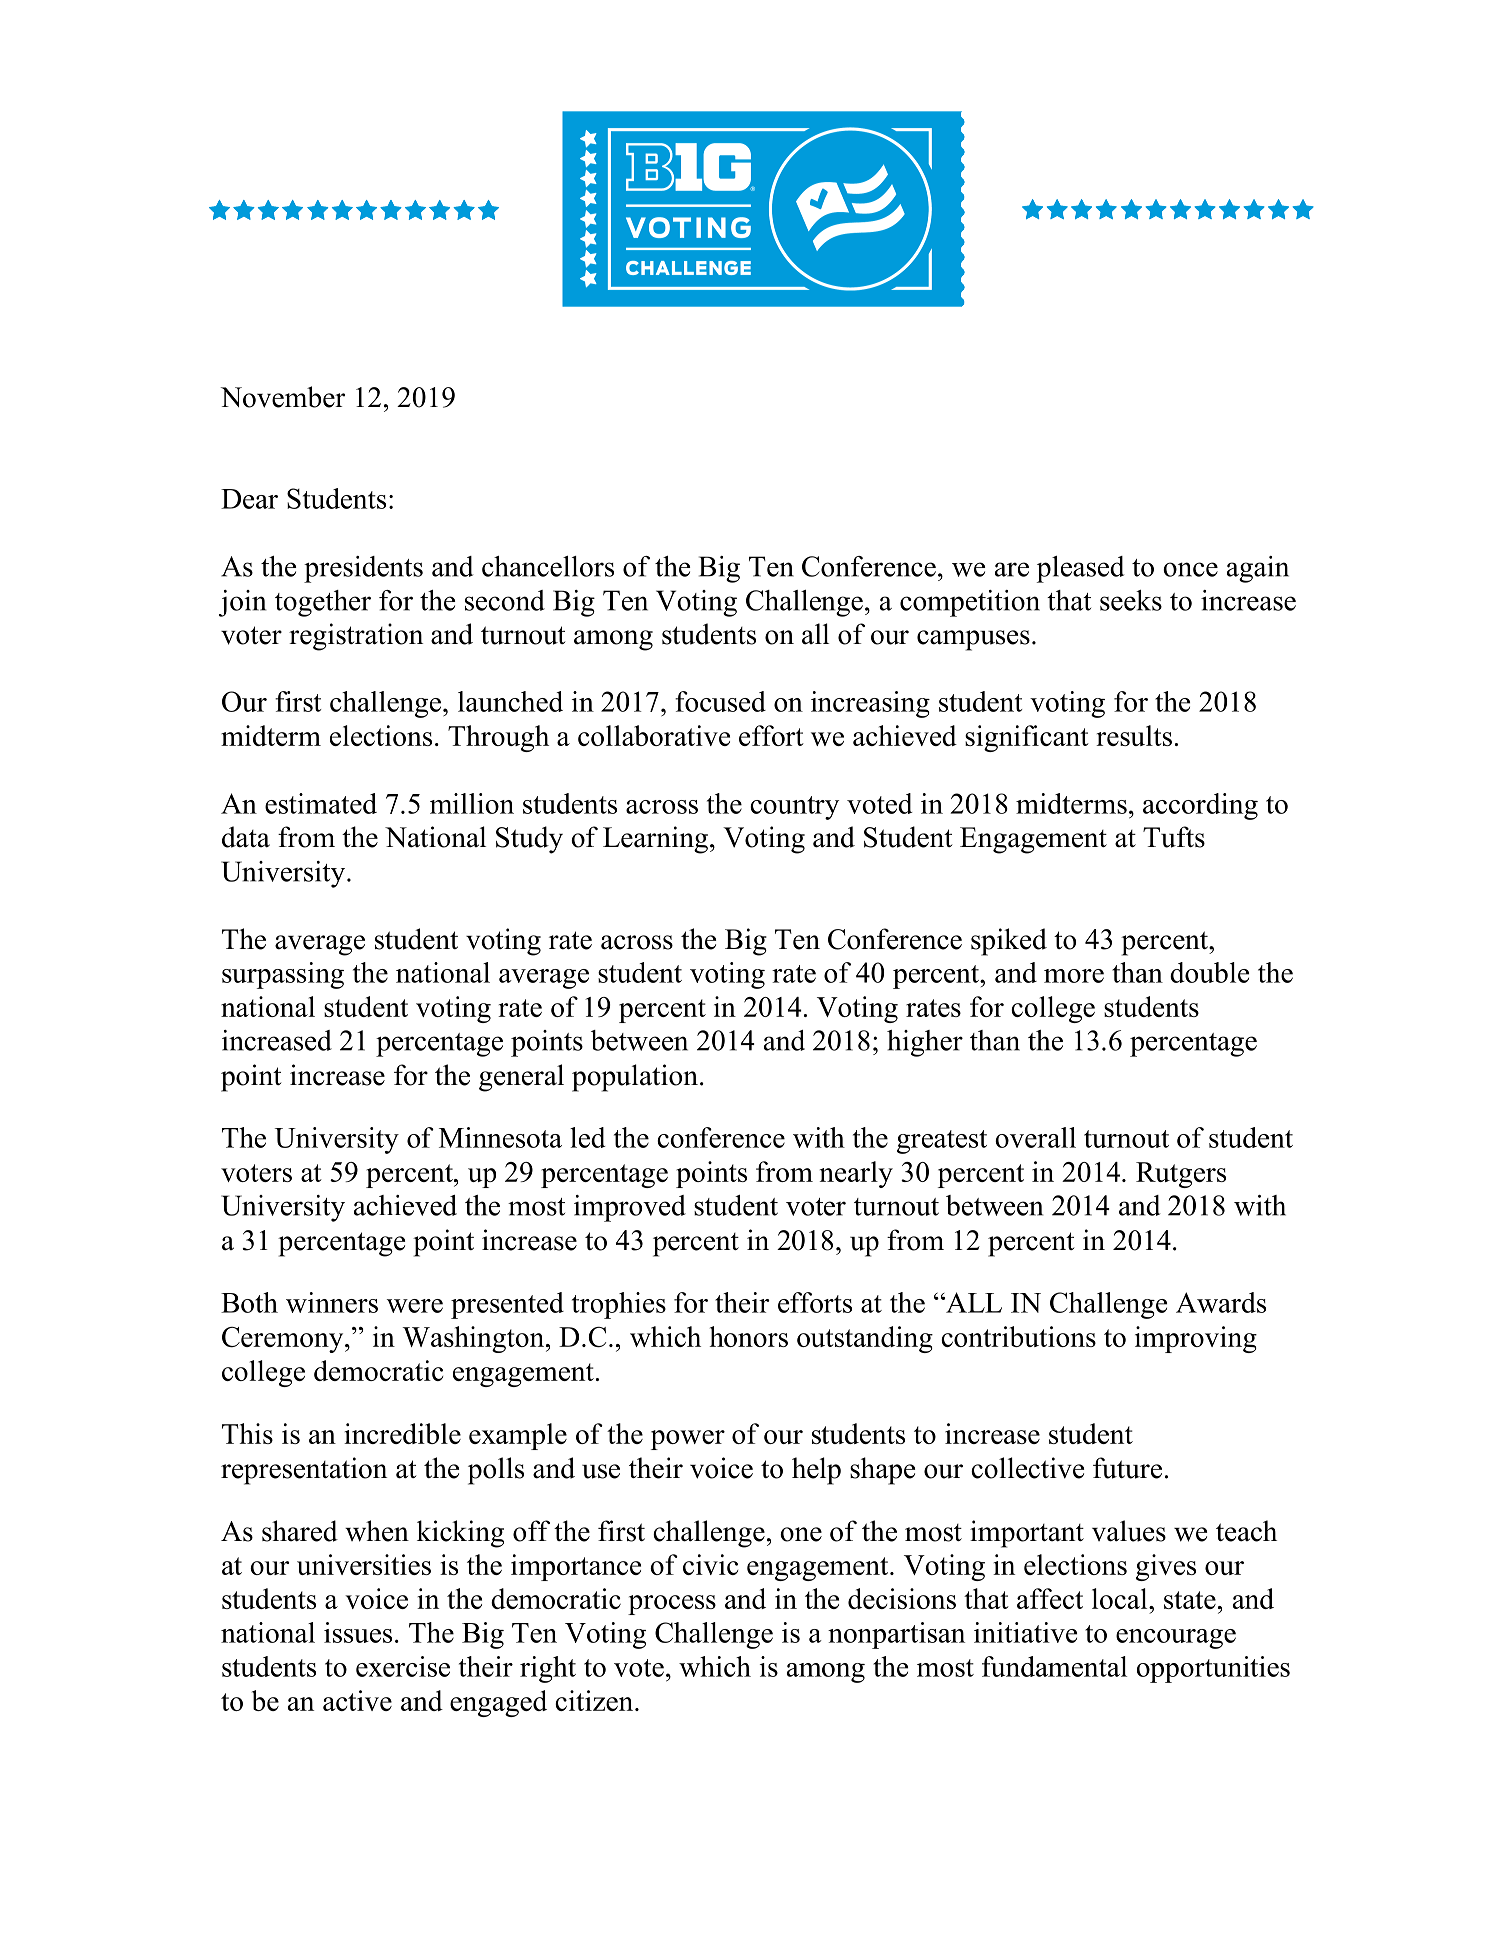 Image resolution: width=1502 pixels, height=1944 pixels. What do you see at coordinates (283, 975) in the page?
I see `surpassing` at bounding box center [283, 975].
